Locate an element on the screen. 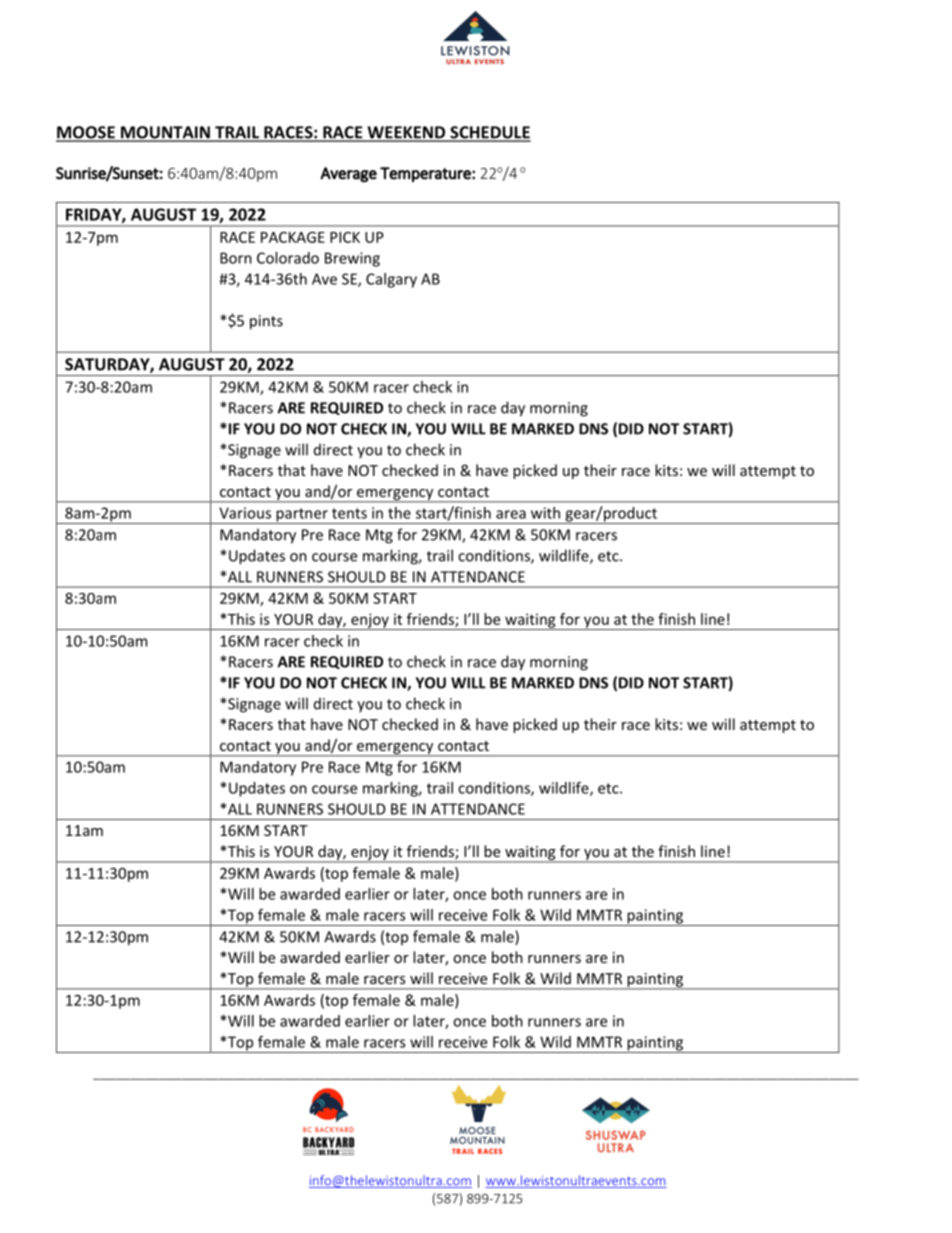  area is located at coordinates (511, 514).
